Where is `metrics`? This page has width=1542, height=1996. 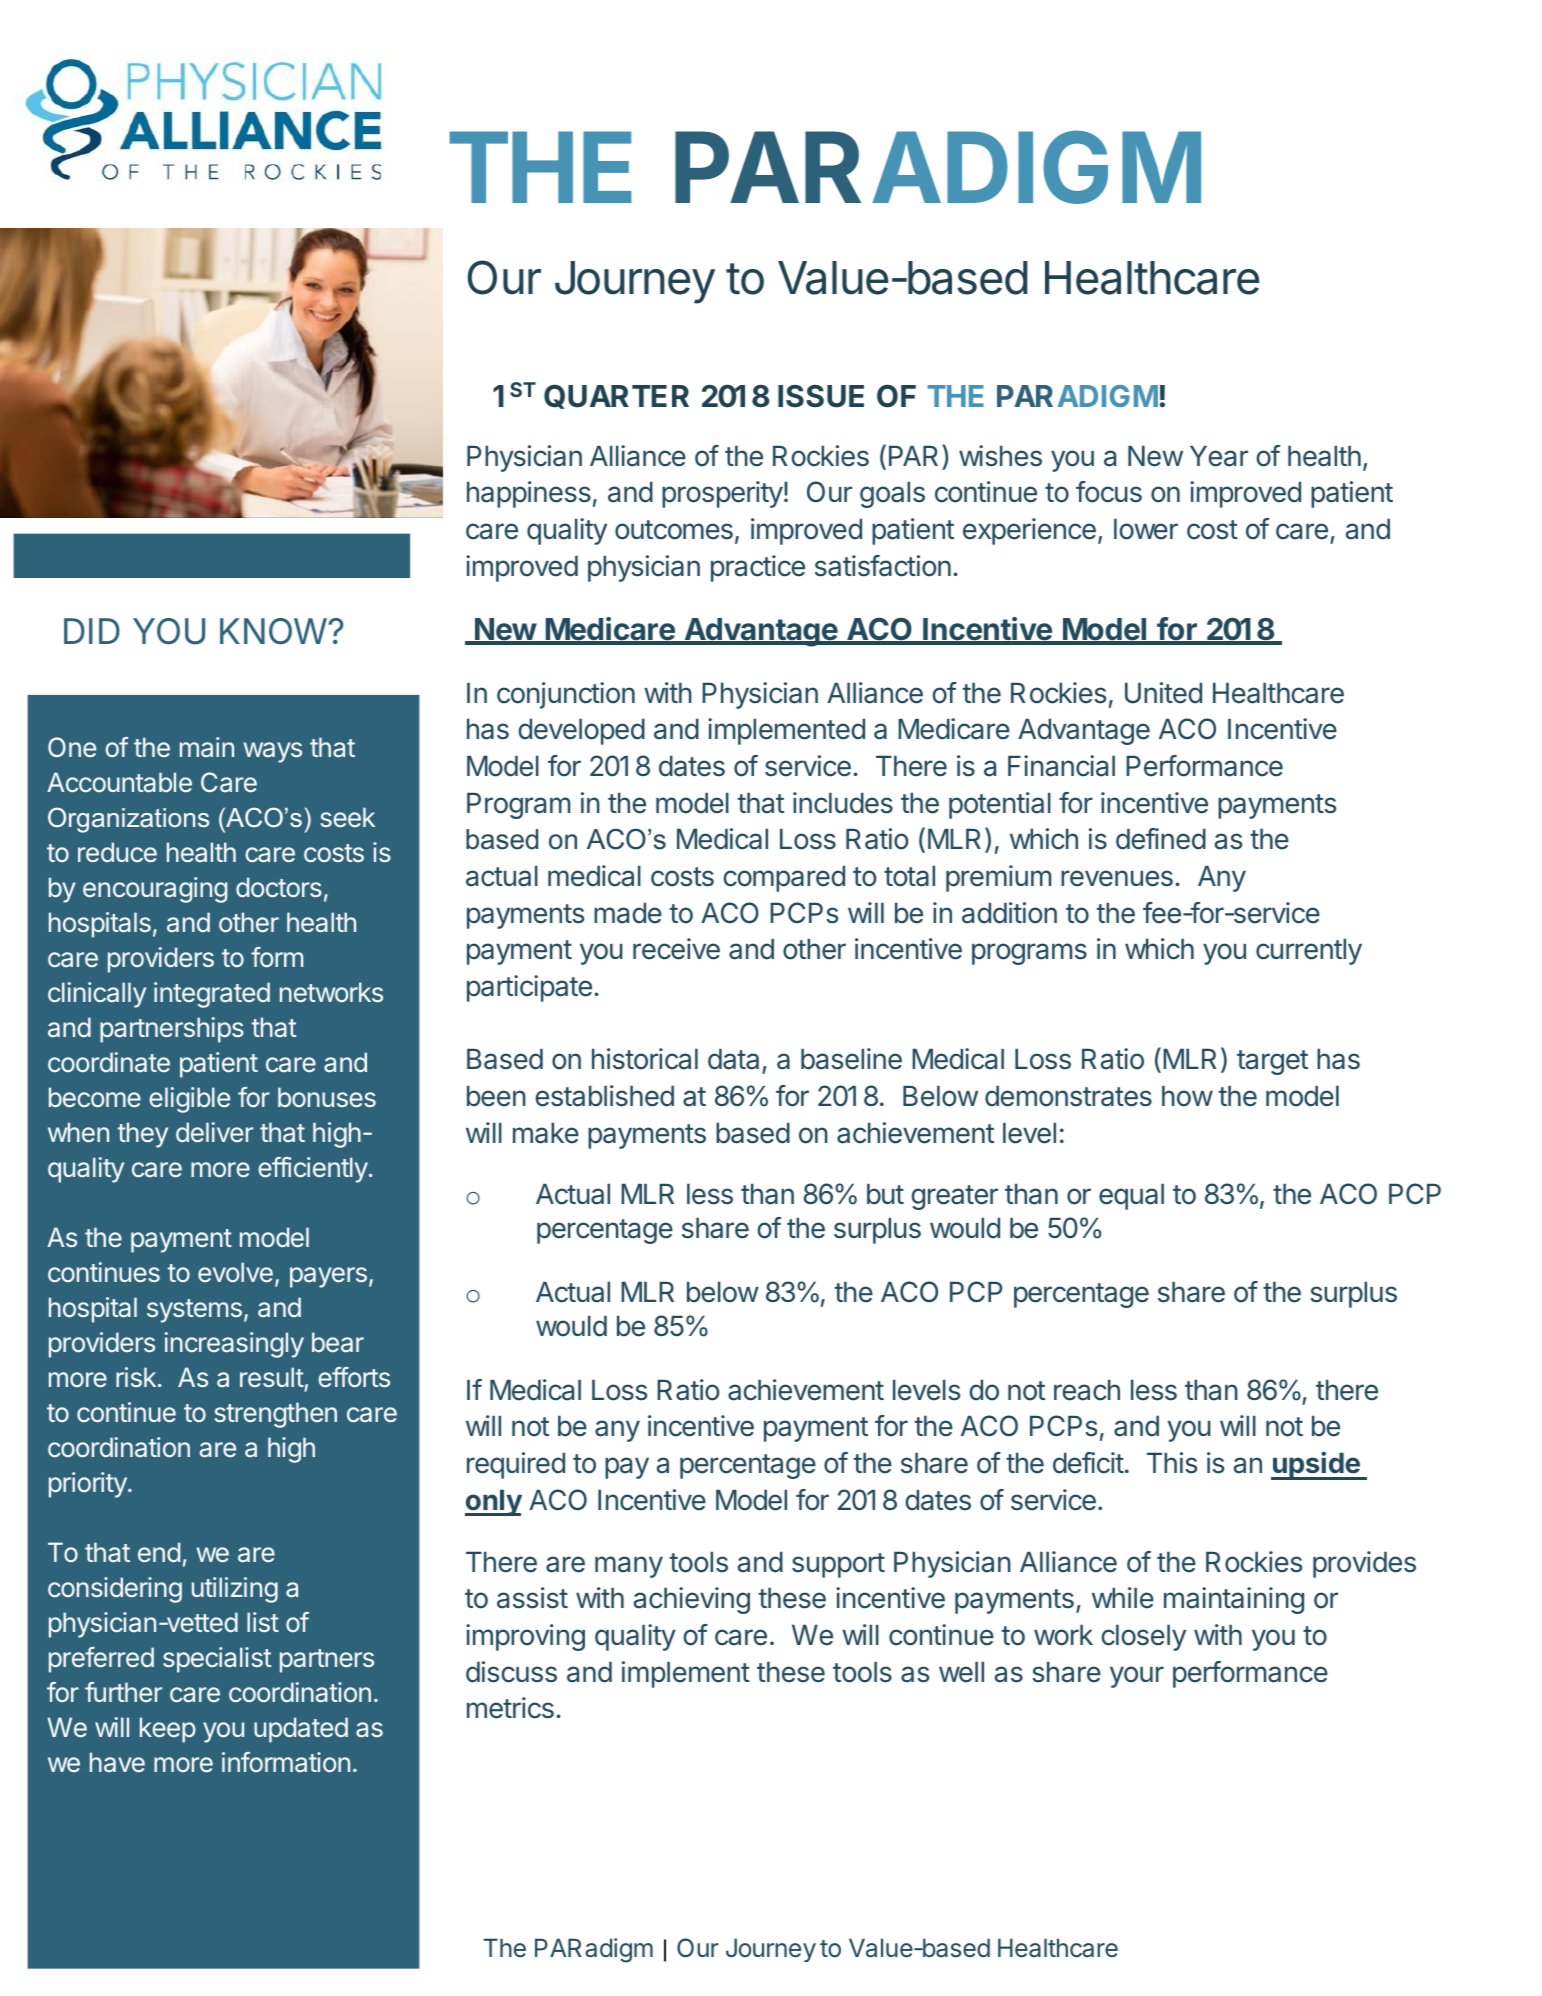 metrics is located at coordinates (510, 1708).
